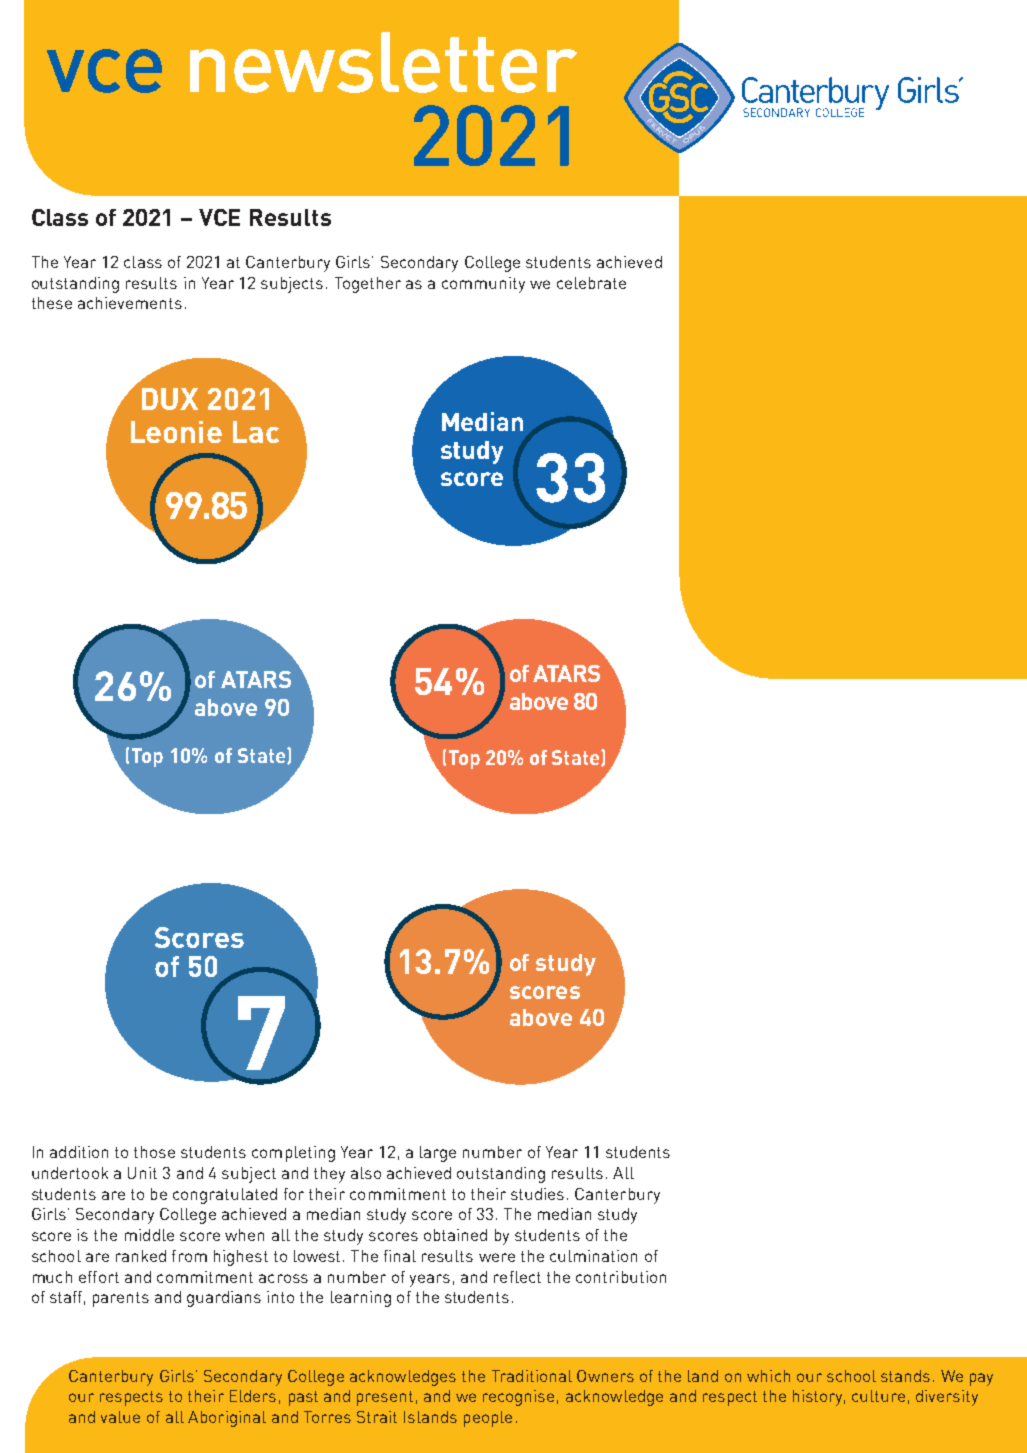 Image resolution: width=1027 pixels, height=1453 pixels. What do you see at coordinates (120, 1417) in the screenshot?
I see `value` at bounding box center [120, 1417].
